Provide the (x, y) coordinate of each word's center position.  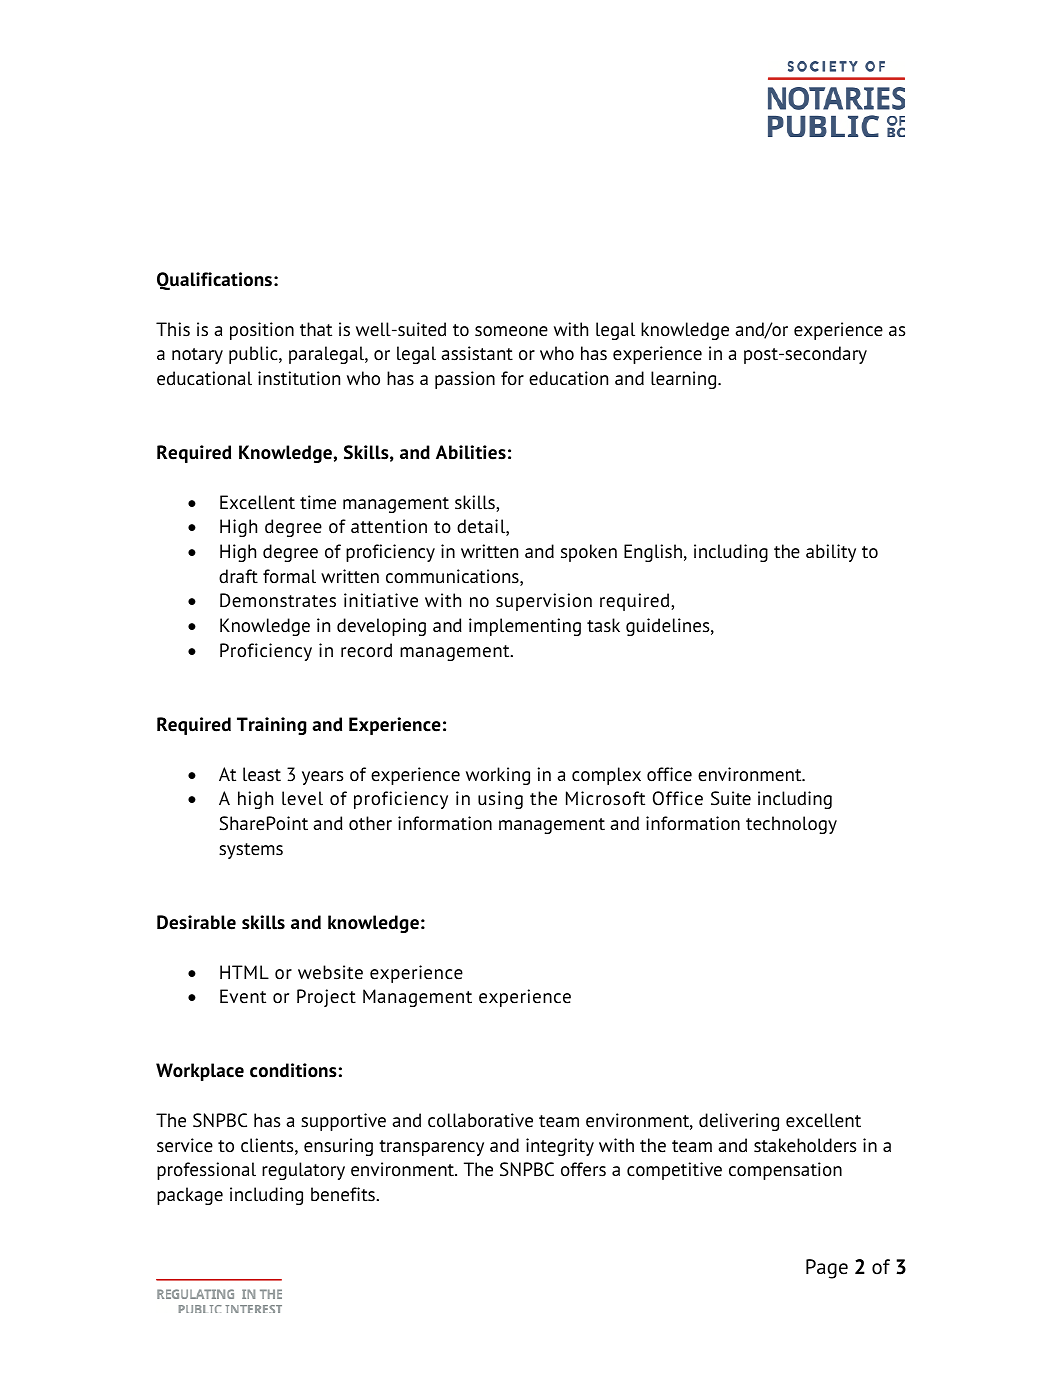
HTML (244, 972)
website (330, 972)
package (190, 1196)
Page (827, 1269)
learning (685, 380)
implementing (525, 627)
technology (791, 825)
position (262, 331)
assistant (477, 353)
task (603, 625)
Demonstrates (278, 600)
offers (583, 1169)
